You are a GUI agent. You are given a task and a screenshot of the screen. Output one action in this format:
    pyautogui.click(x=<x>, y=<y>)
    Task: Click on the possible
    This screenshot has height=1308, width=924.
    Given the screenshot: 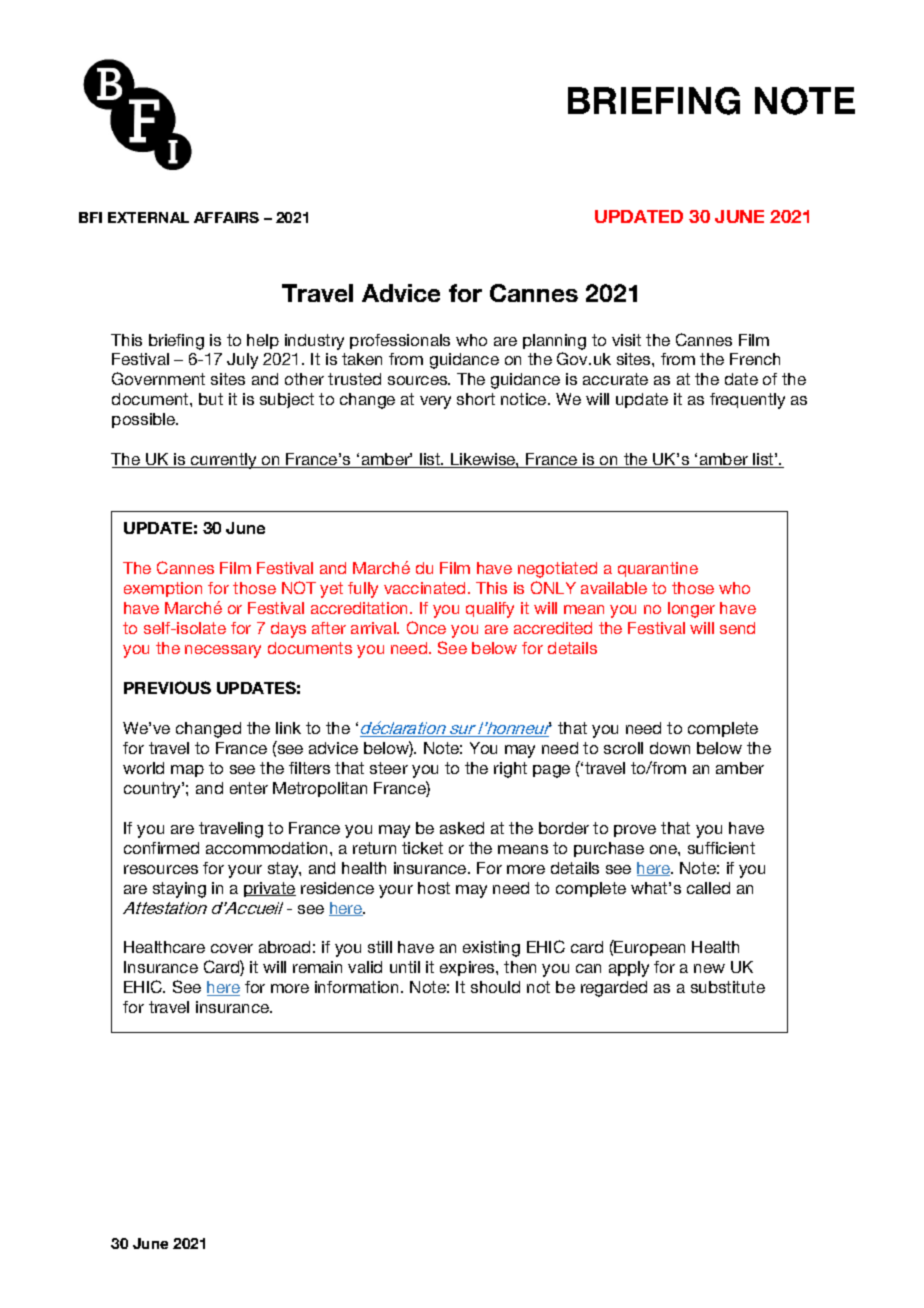 What is the action you would take?
    pyautogui.click(x=145, y=420)
